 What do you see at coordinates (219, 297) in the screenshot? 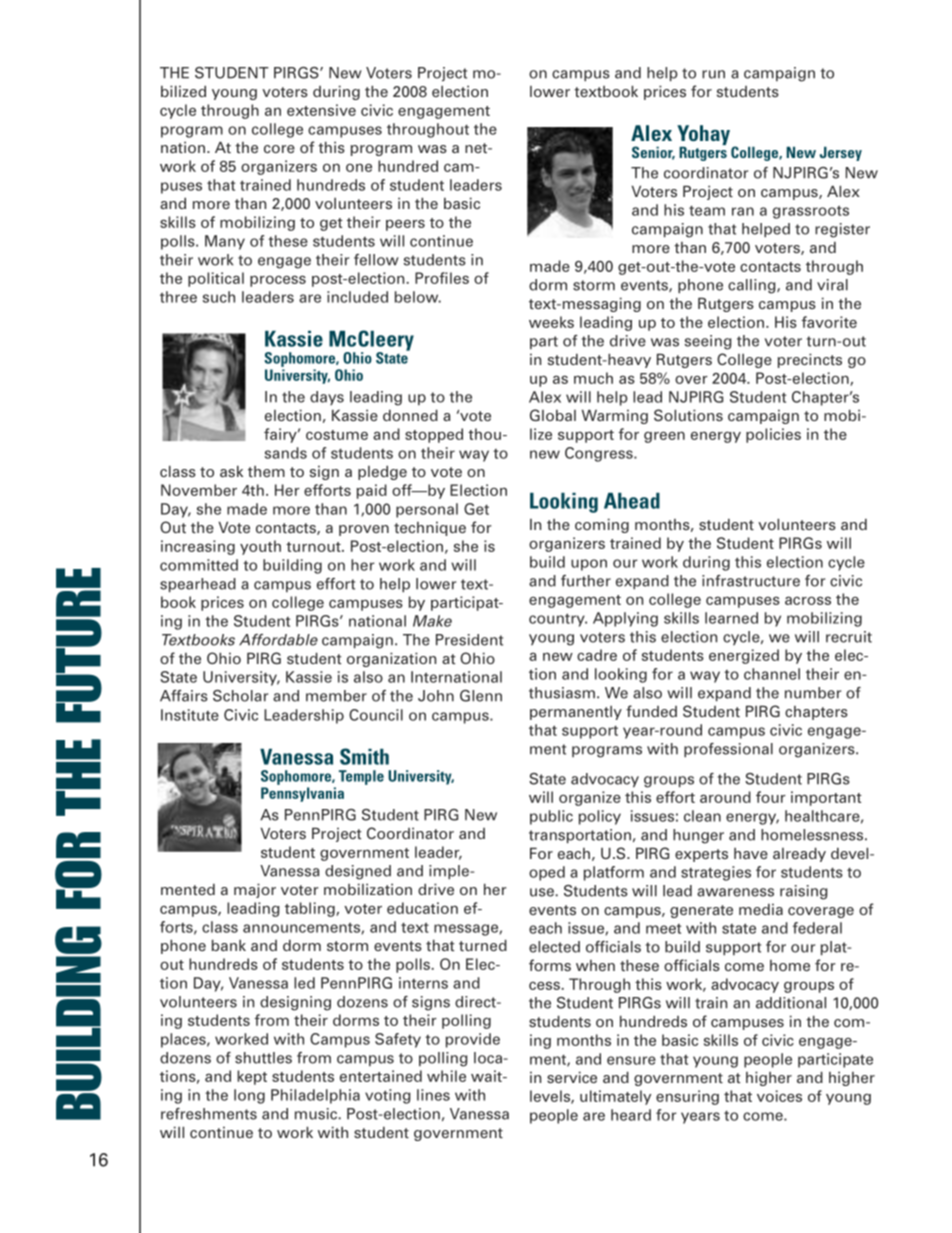
I see `such` at bounding box center [219, 297].
